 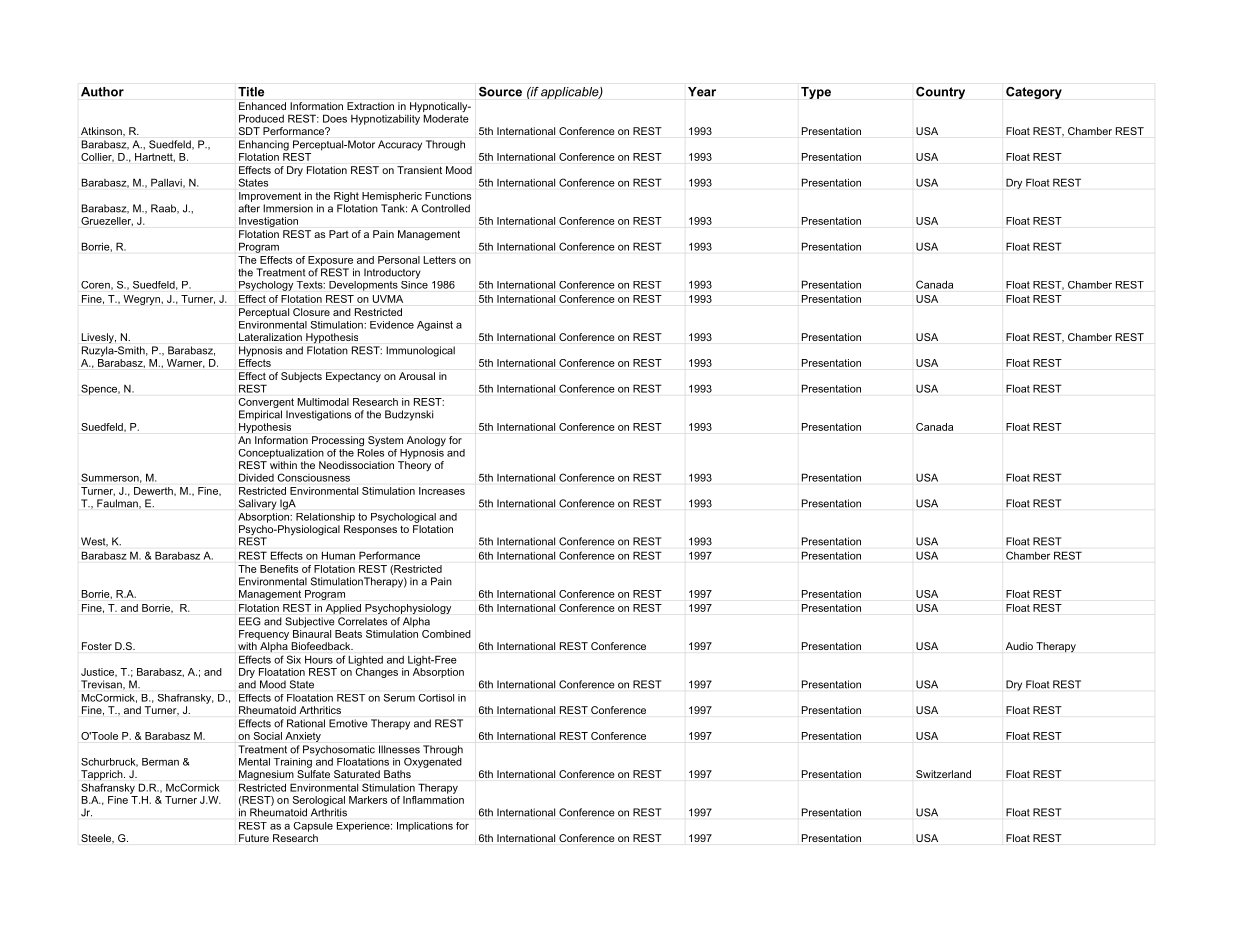 I want to click on Closure, so click(x=311, y=312).
